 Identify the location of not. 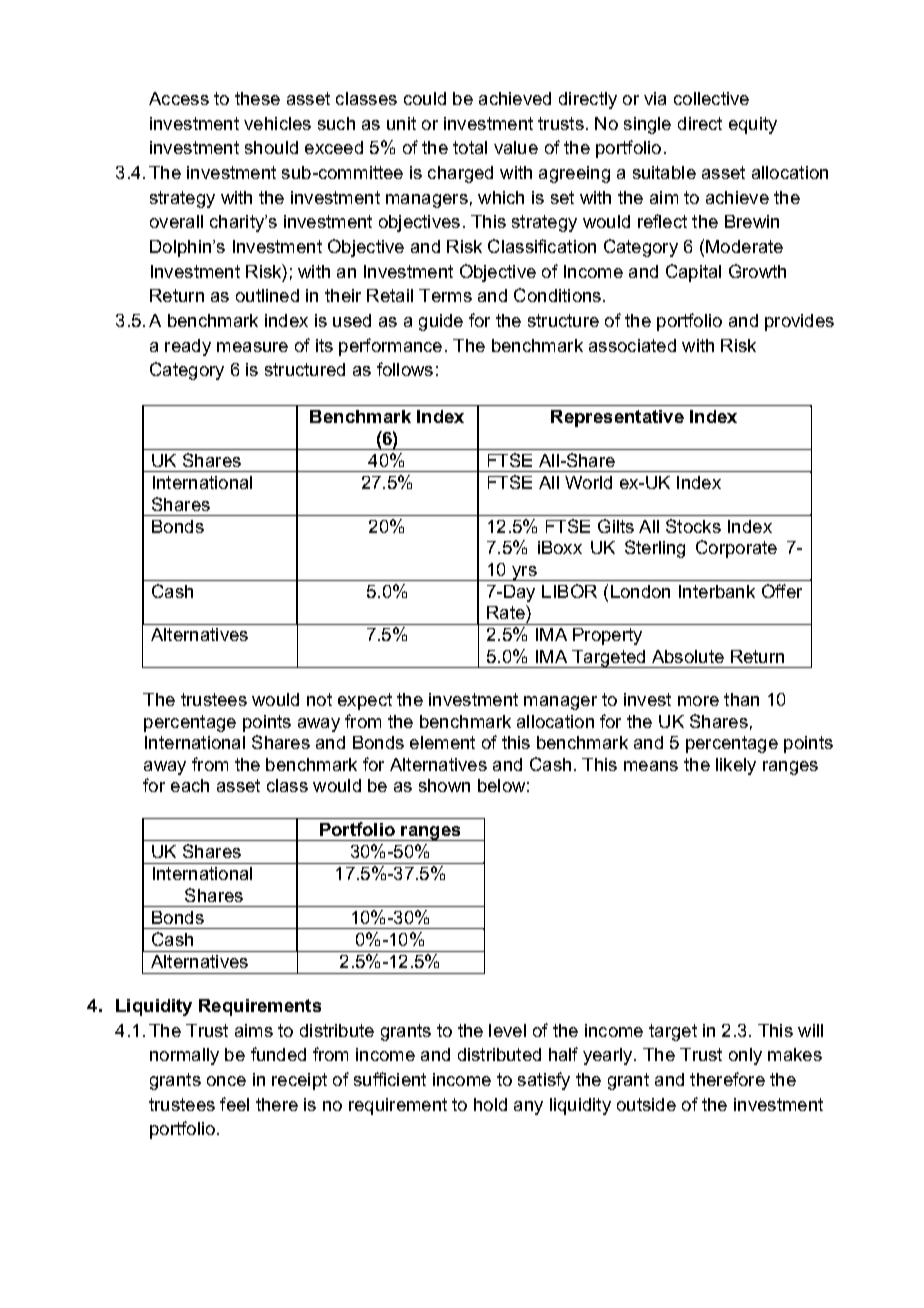
(319, 699).
